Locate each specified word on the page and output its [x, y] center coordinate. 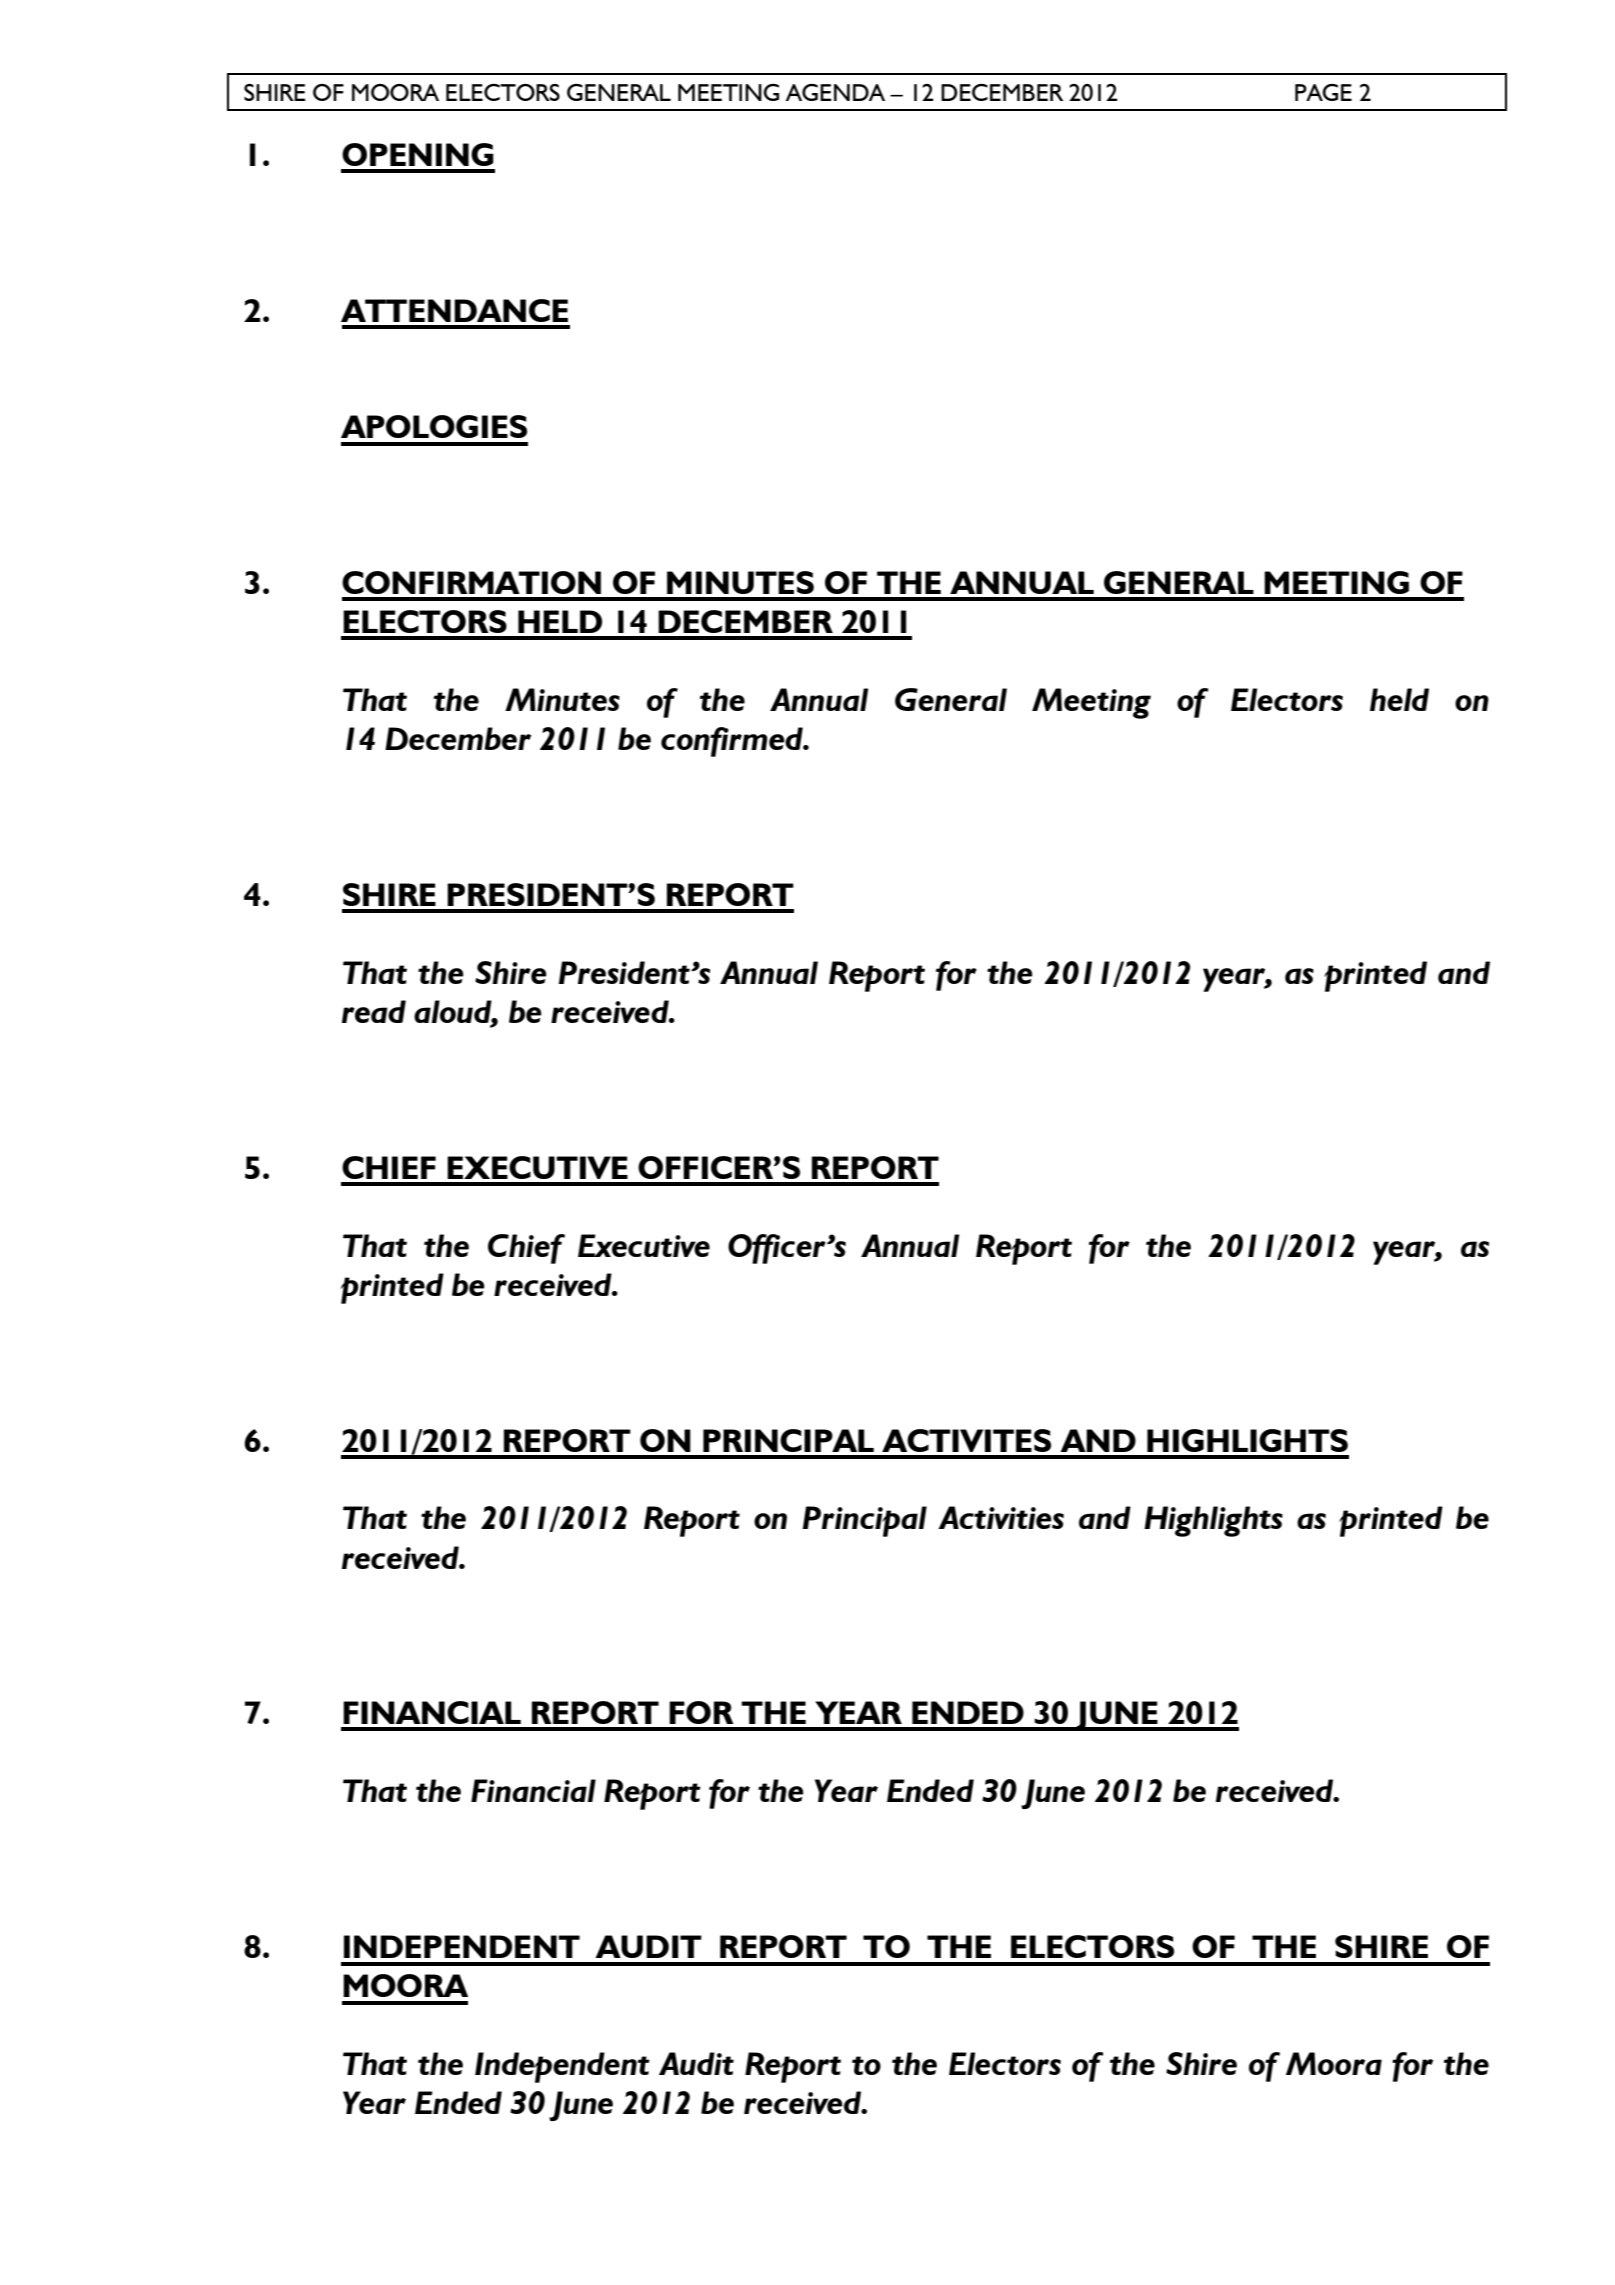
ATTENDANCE [454, 310]
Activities [1001, 1517]
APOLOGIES [434, 426]
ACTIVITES [966, 1440]
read [374, 1011]
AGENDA [835, 92]
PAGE [1323, 92]
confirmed [733, 742]
